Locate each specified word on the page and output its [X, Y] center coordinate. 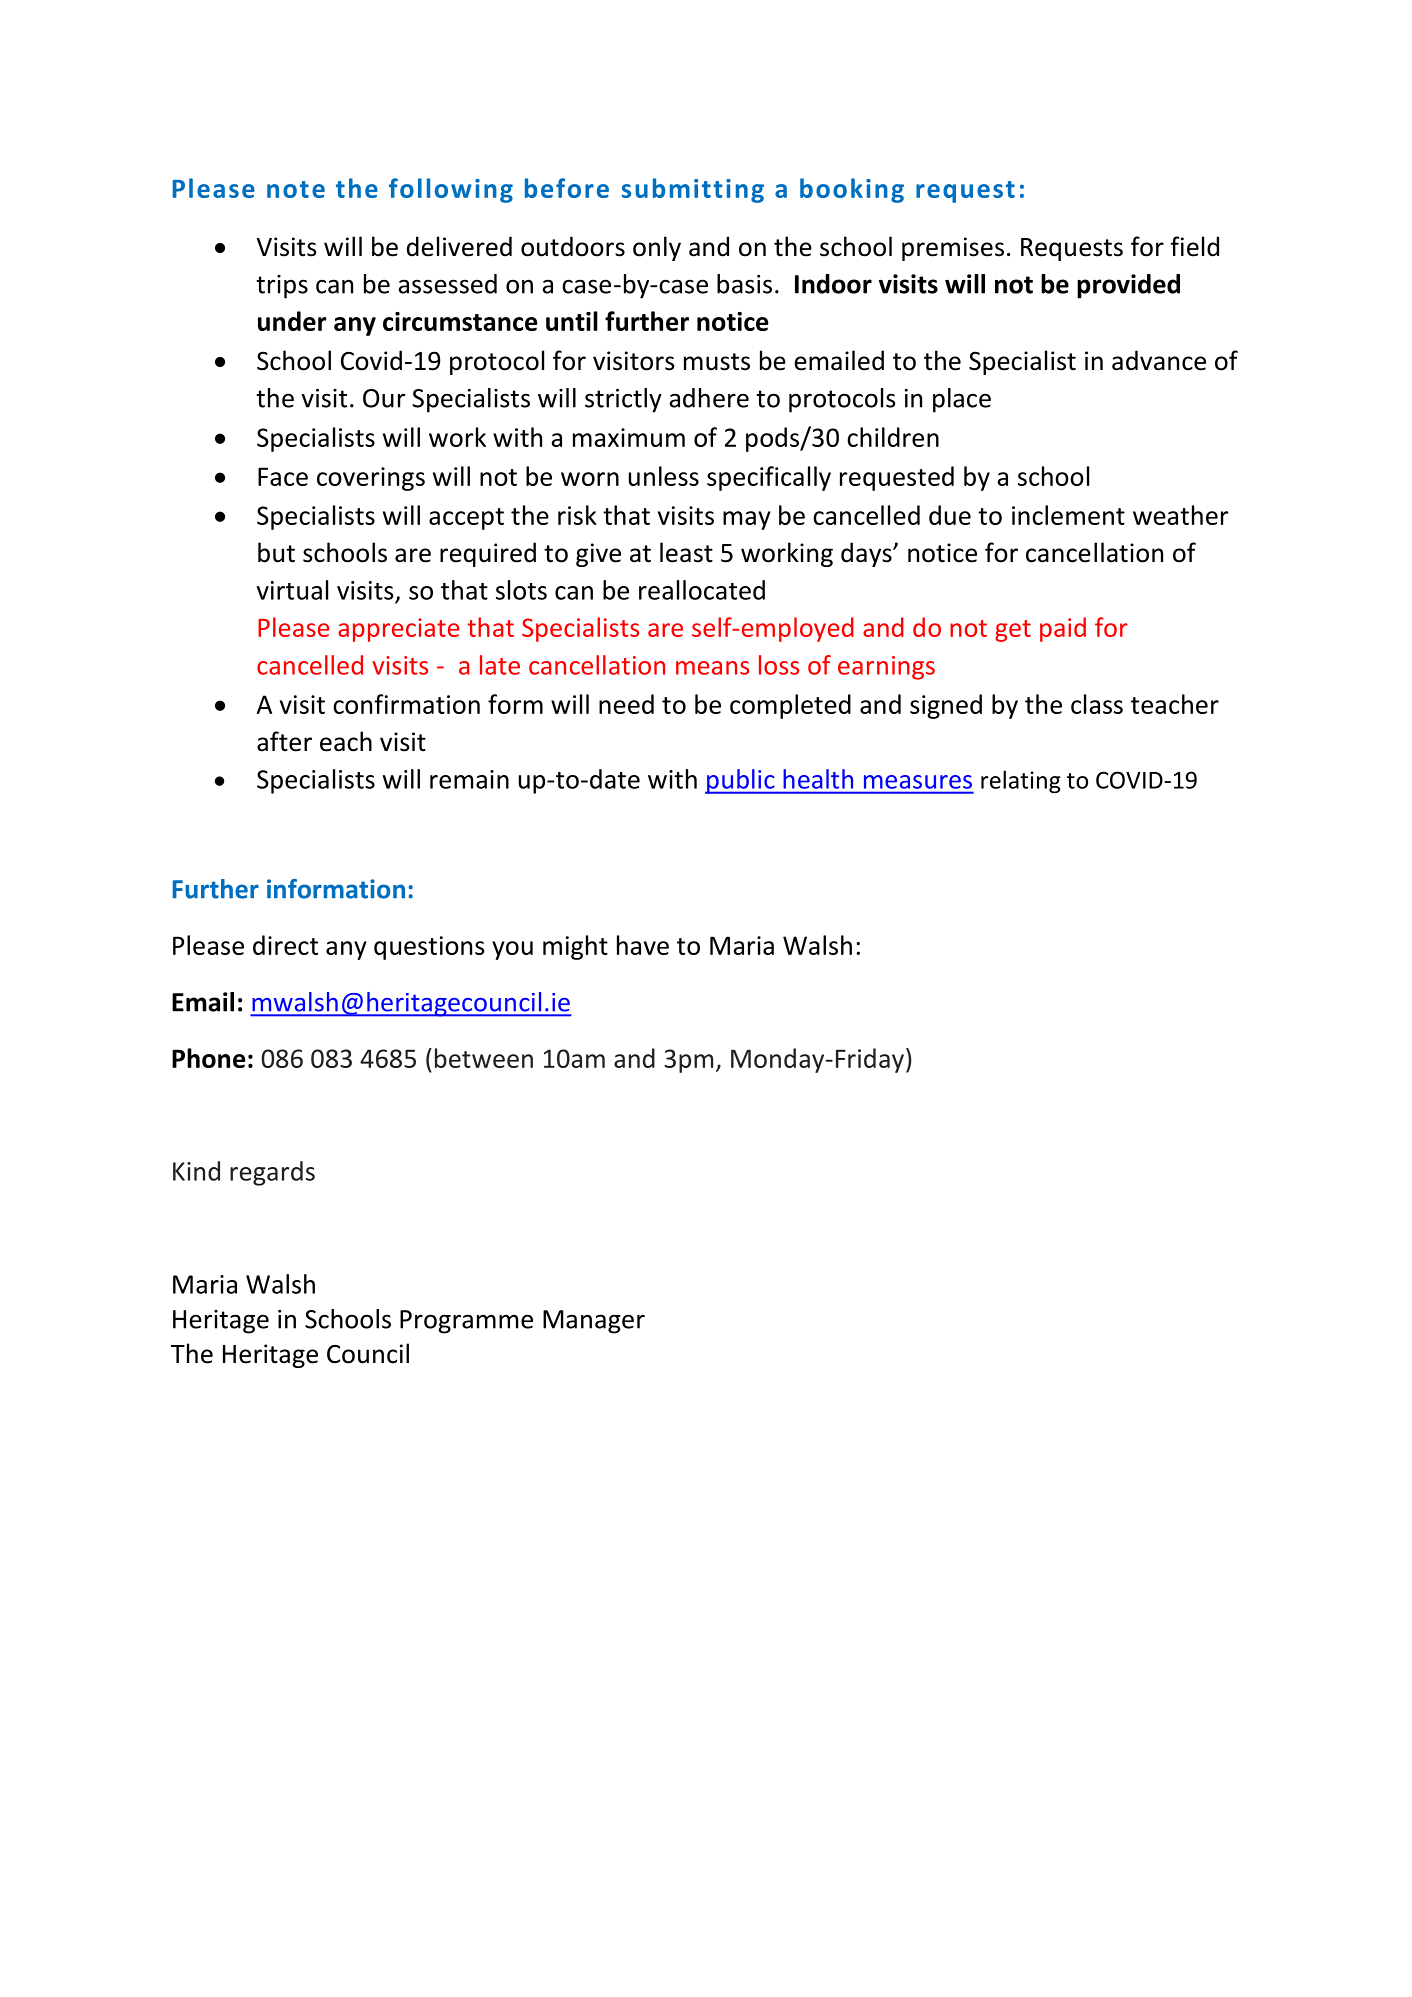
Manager [594, 1322]
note [296, 189]
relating [1021, 781]
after [284, 741]
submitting [693, 190]
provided [1128, 286]
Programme [466, 1322]
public [741, 781]
